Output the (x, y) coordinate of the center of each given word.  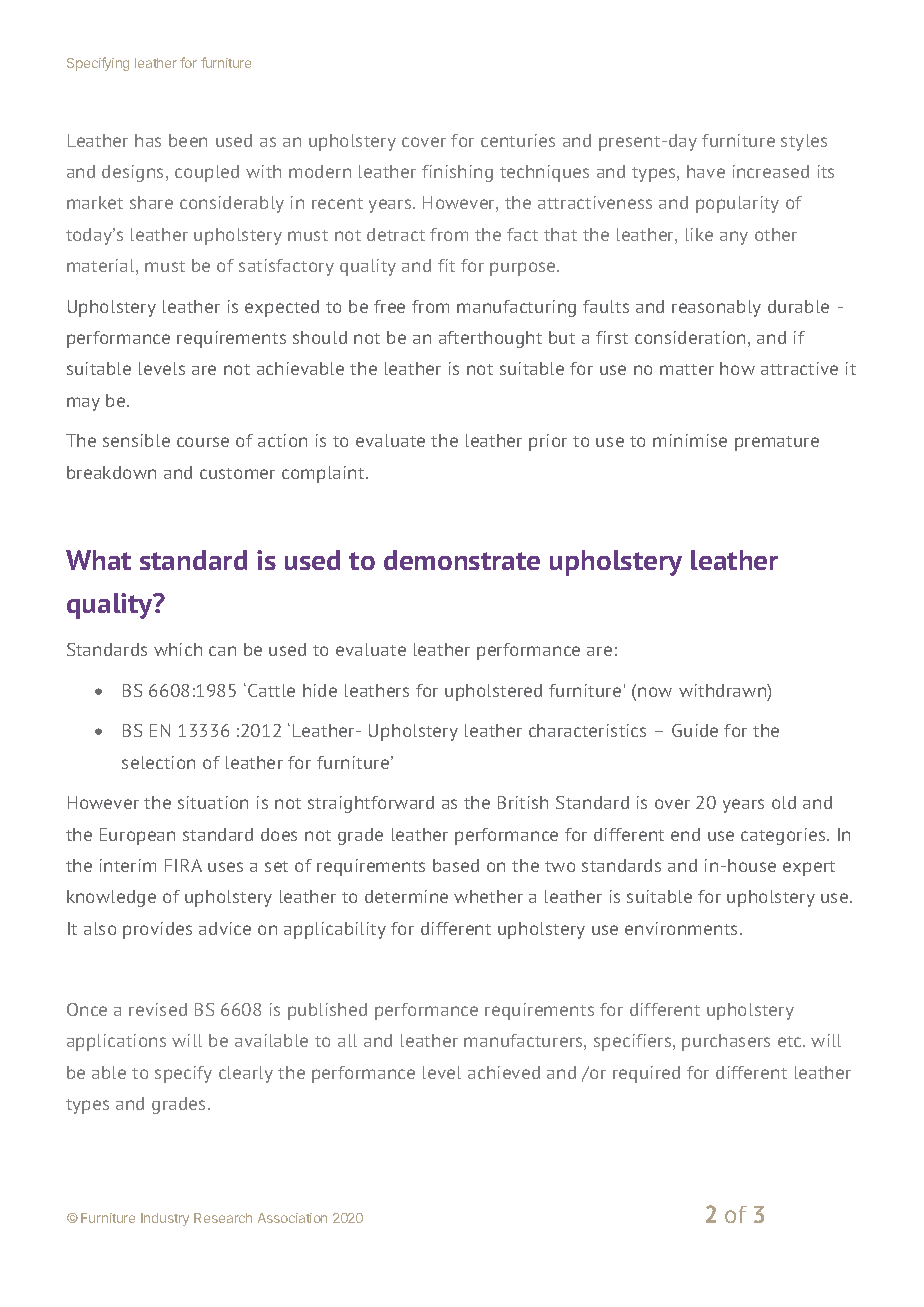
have (706, 171)
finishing (457, 173)
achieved (504, 1072)
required (646, 1074)
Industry (165, 1219)
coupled (207, 173)
